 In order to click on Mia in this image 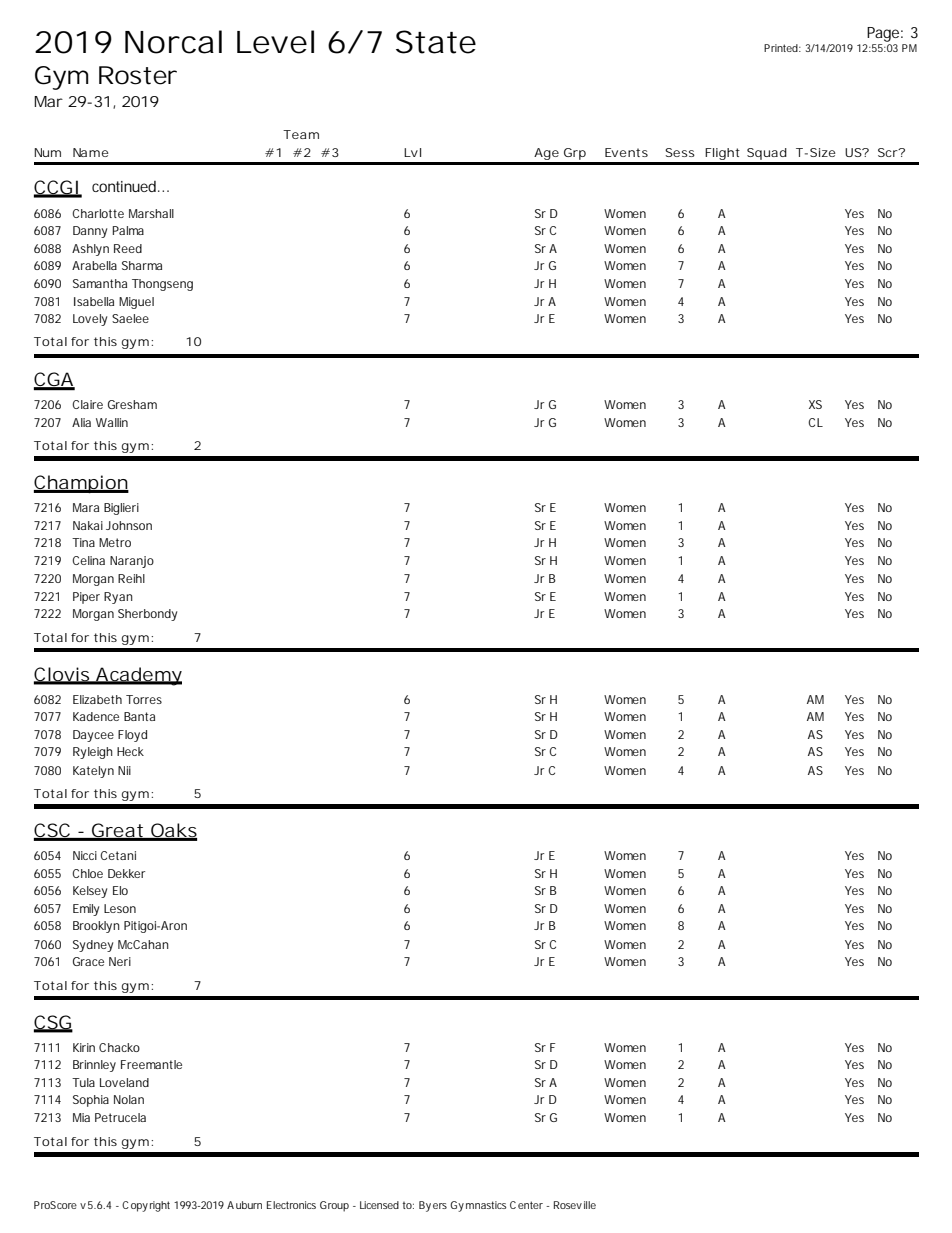, I will do `click(81, 1117)`.
